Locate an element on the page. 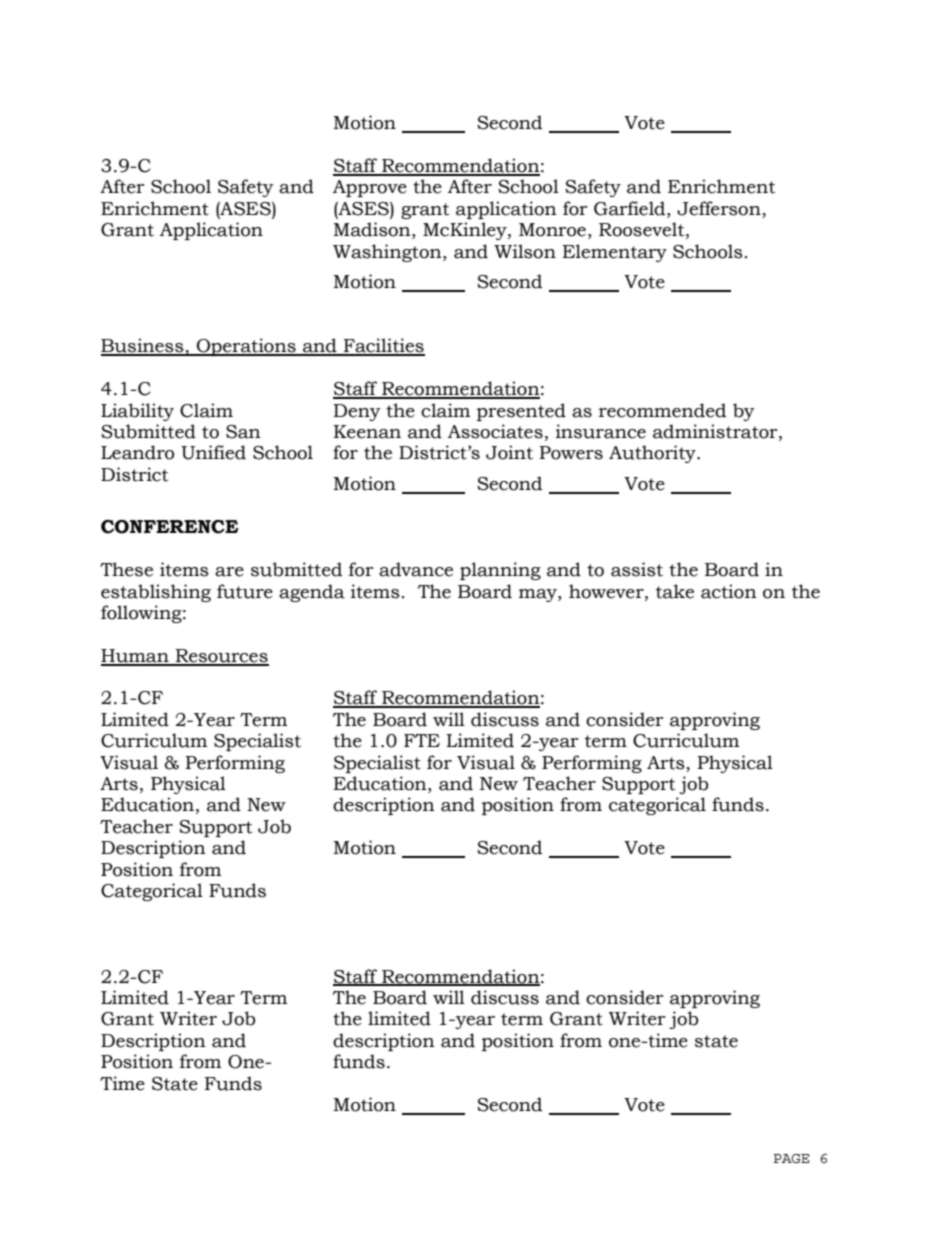 The width and height of the image is (952, 1233). establishing is located at coordinates (156, 593).
